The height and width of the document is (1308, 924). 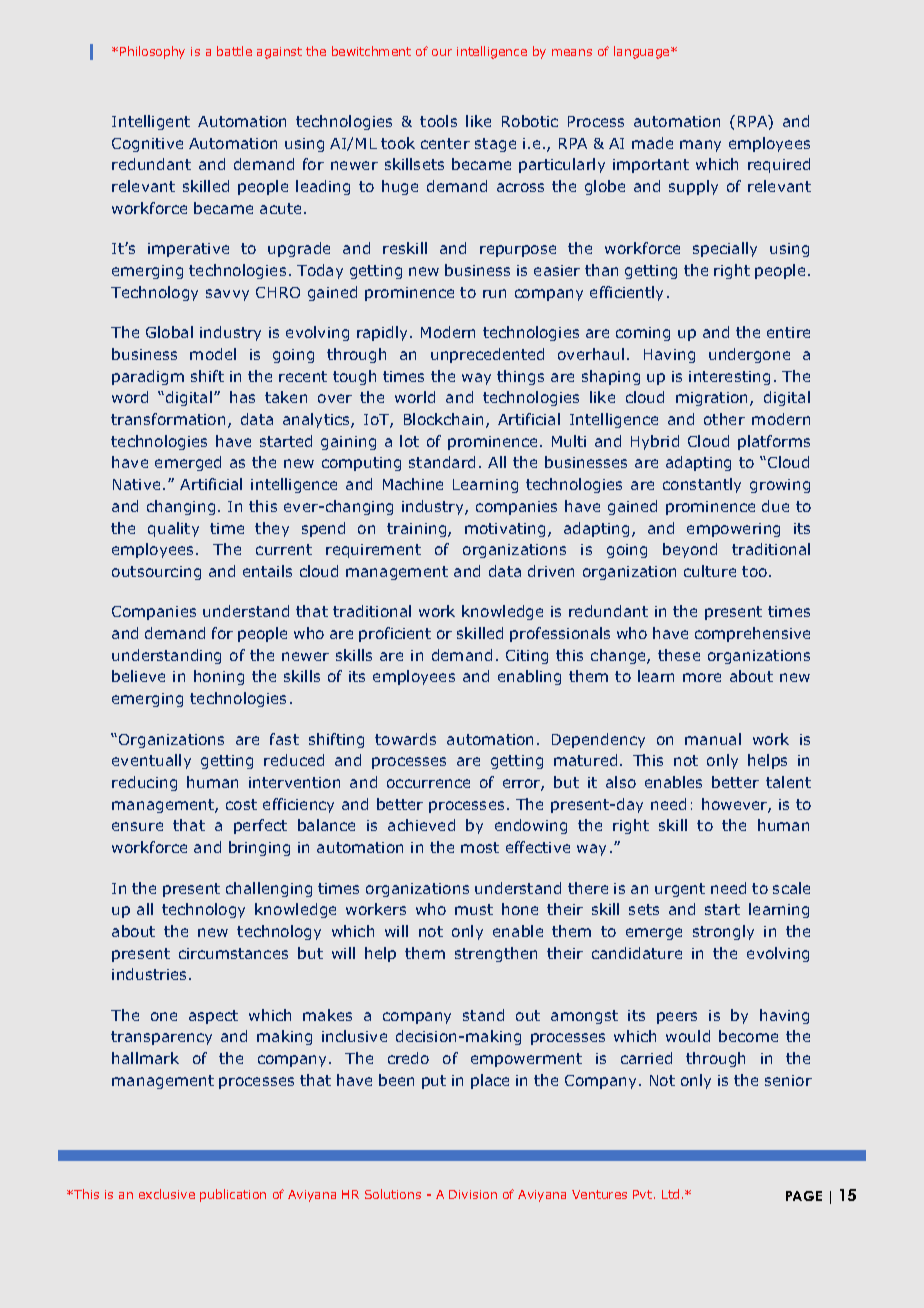 I want to click on battle, so click(x=234, y=51).
